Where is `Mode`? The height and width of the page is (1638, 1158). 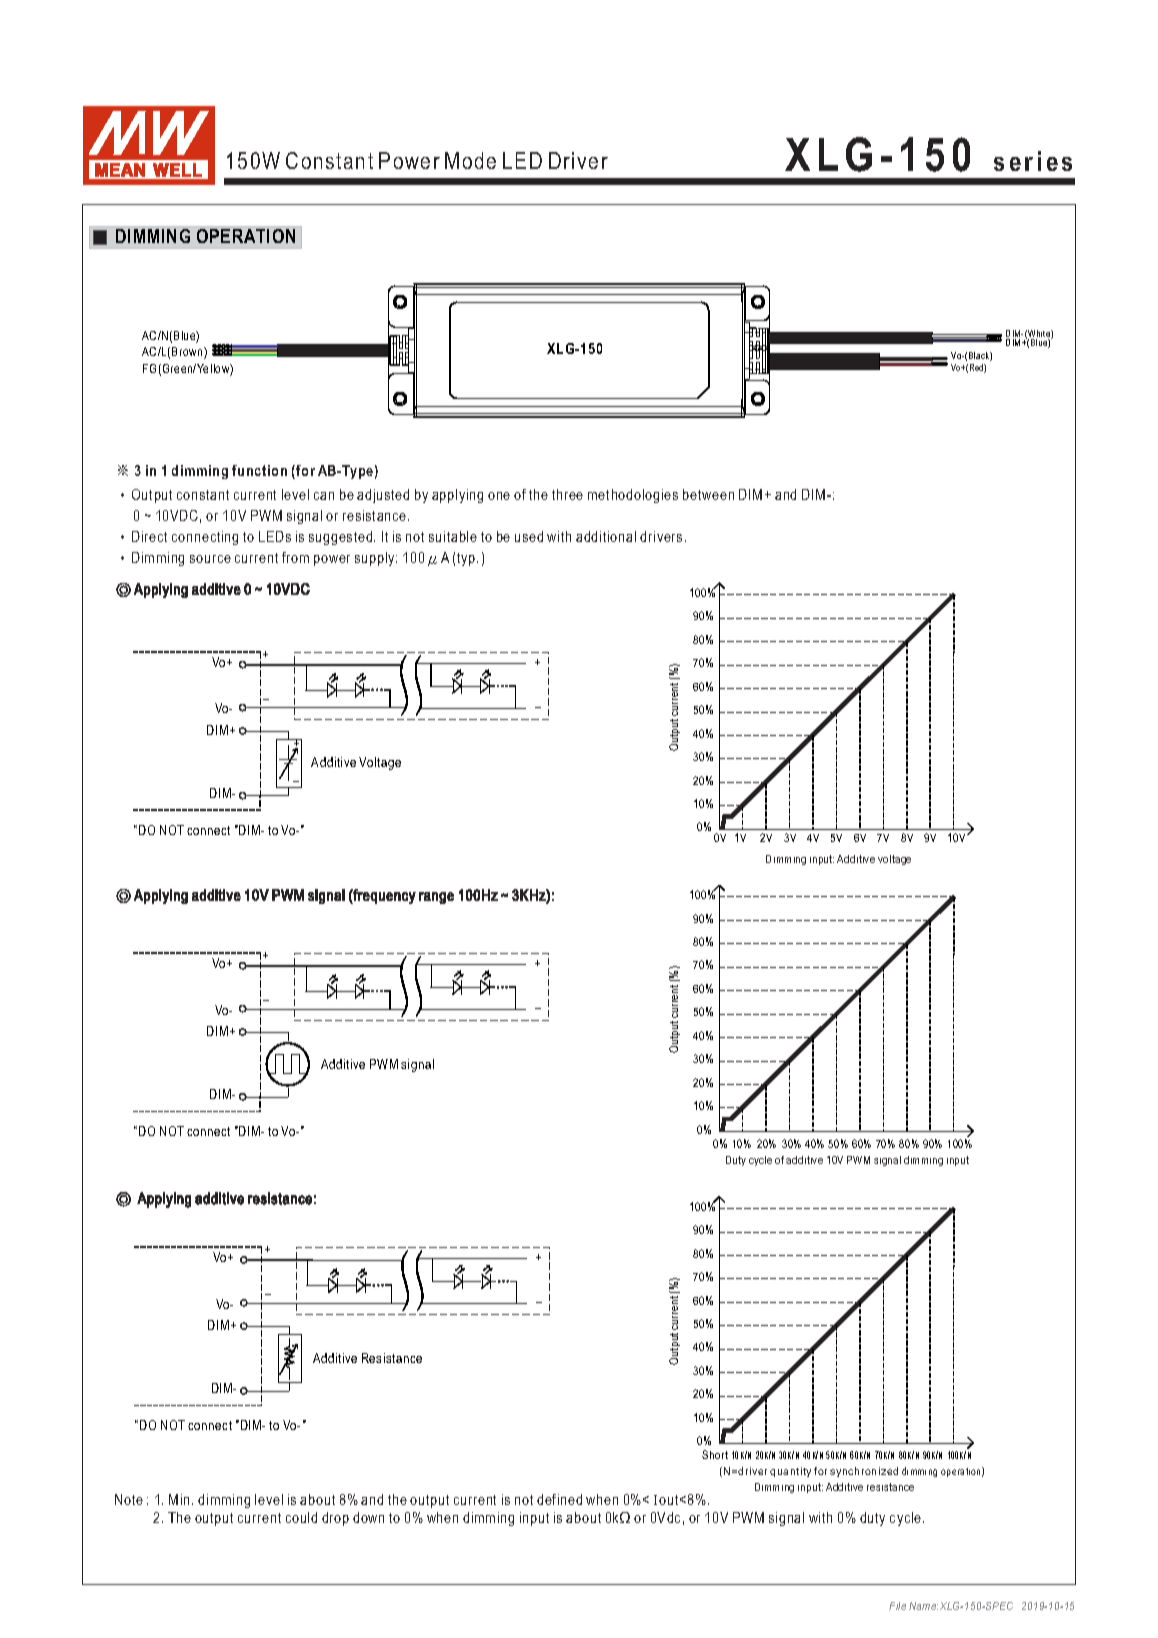
Mode is located at coordinates (470, 160).
